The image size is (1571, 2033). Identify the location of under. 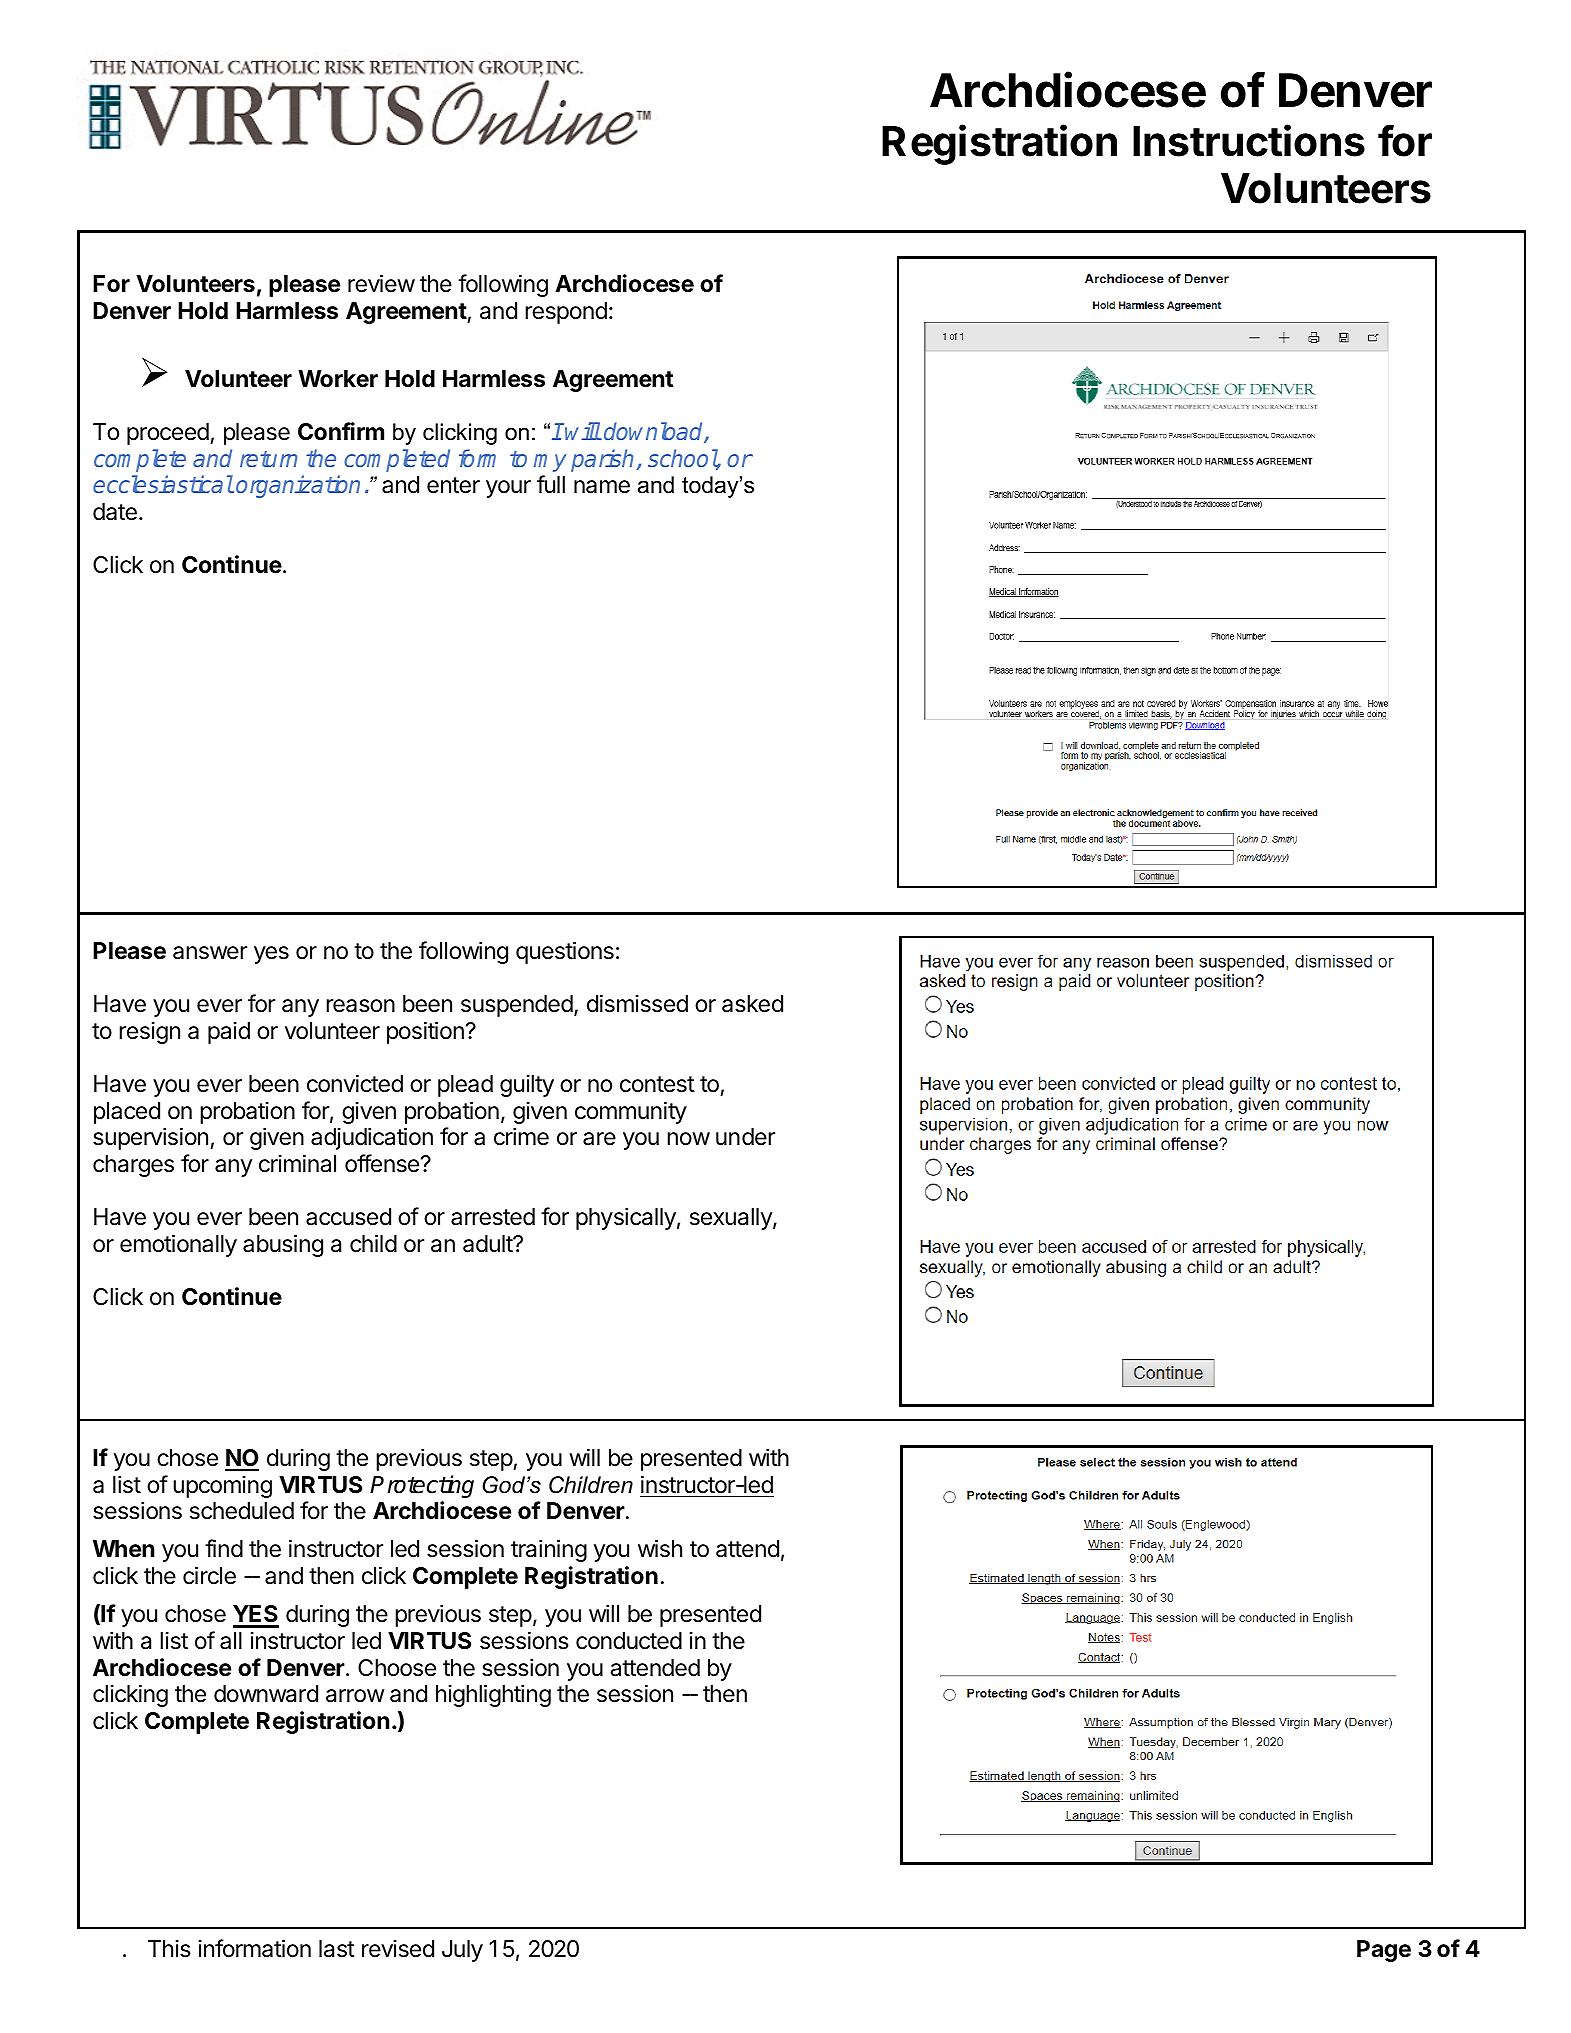
(745, 1137).
